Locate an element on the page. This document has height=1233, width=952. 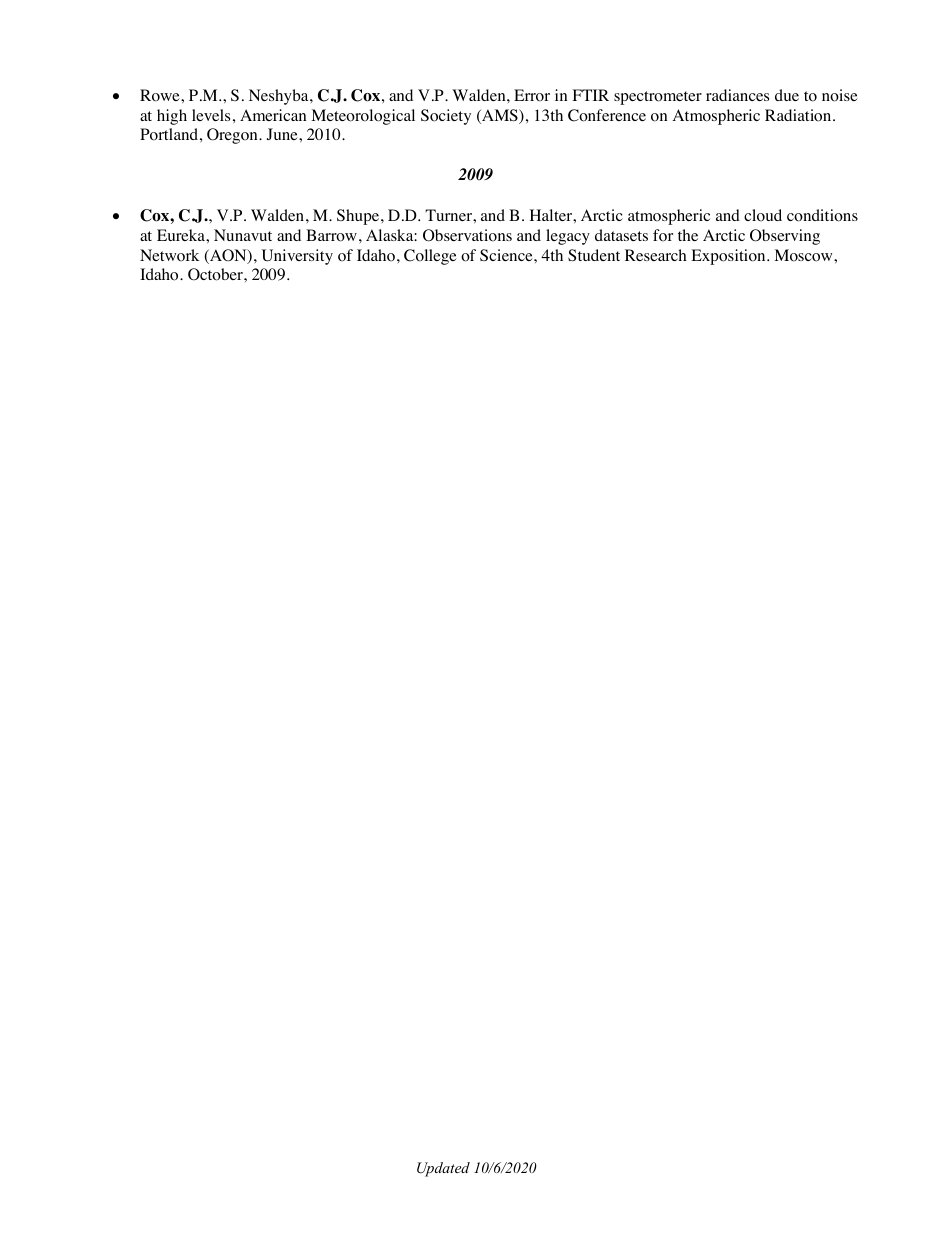
Research is located at coordinates (655, 255).
